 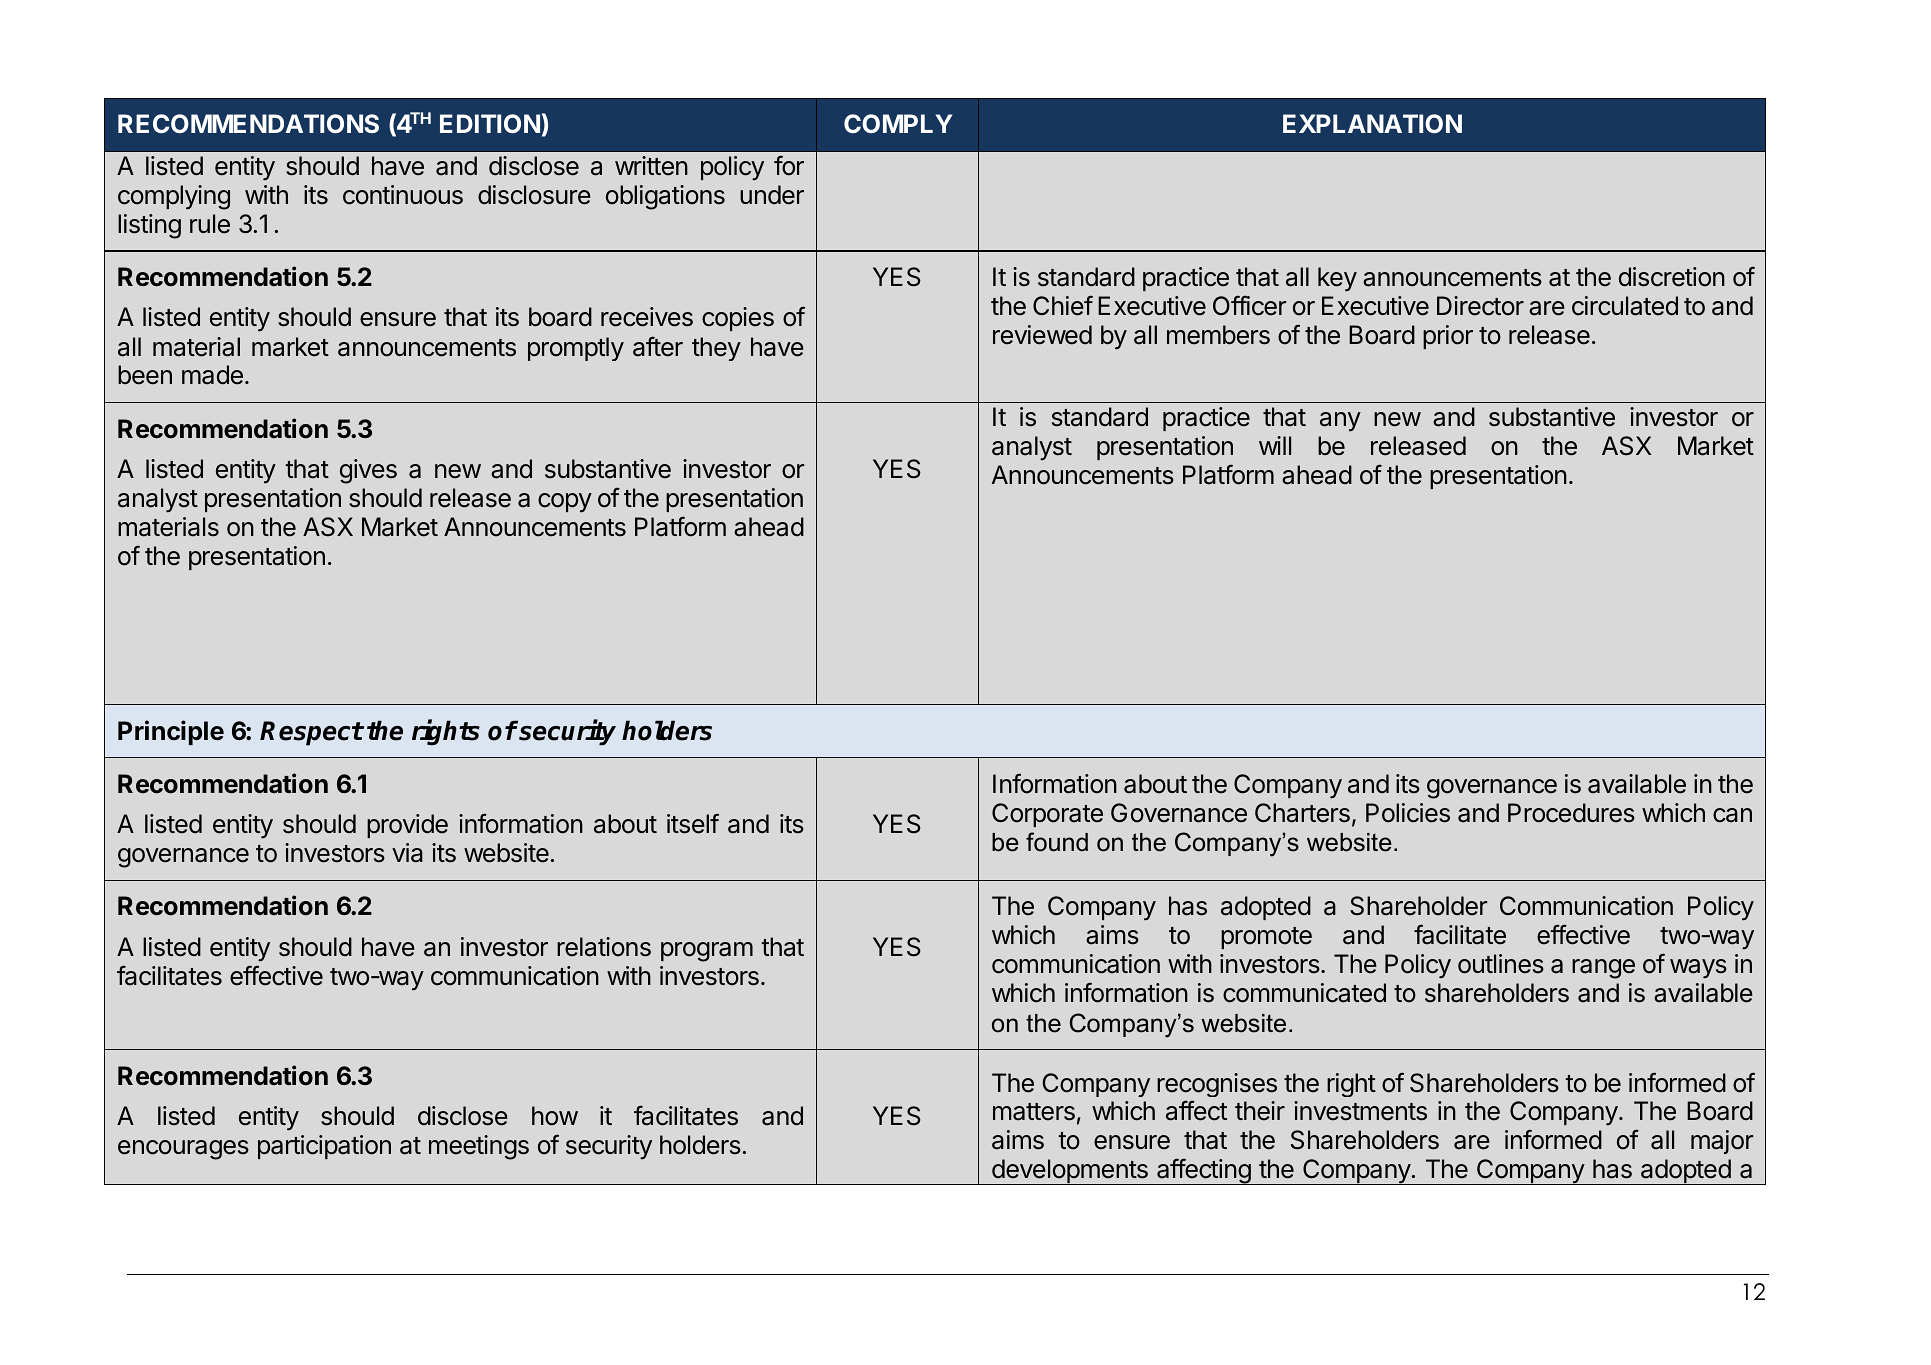 I want to click on under, so click(x=772, y=195).
